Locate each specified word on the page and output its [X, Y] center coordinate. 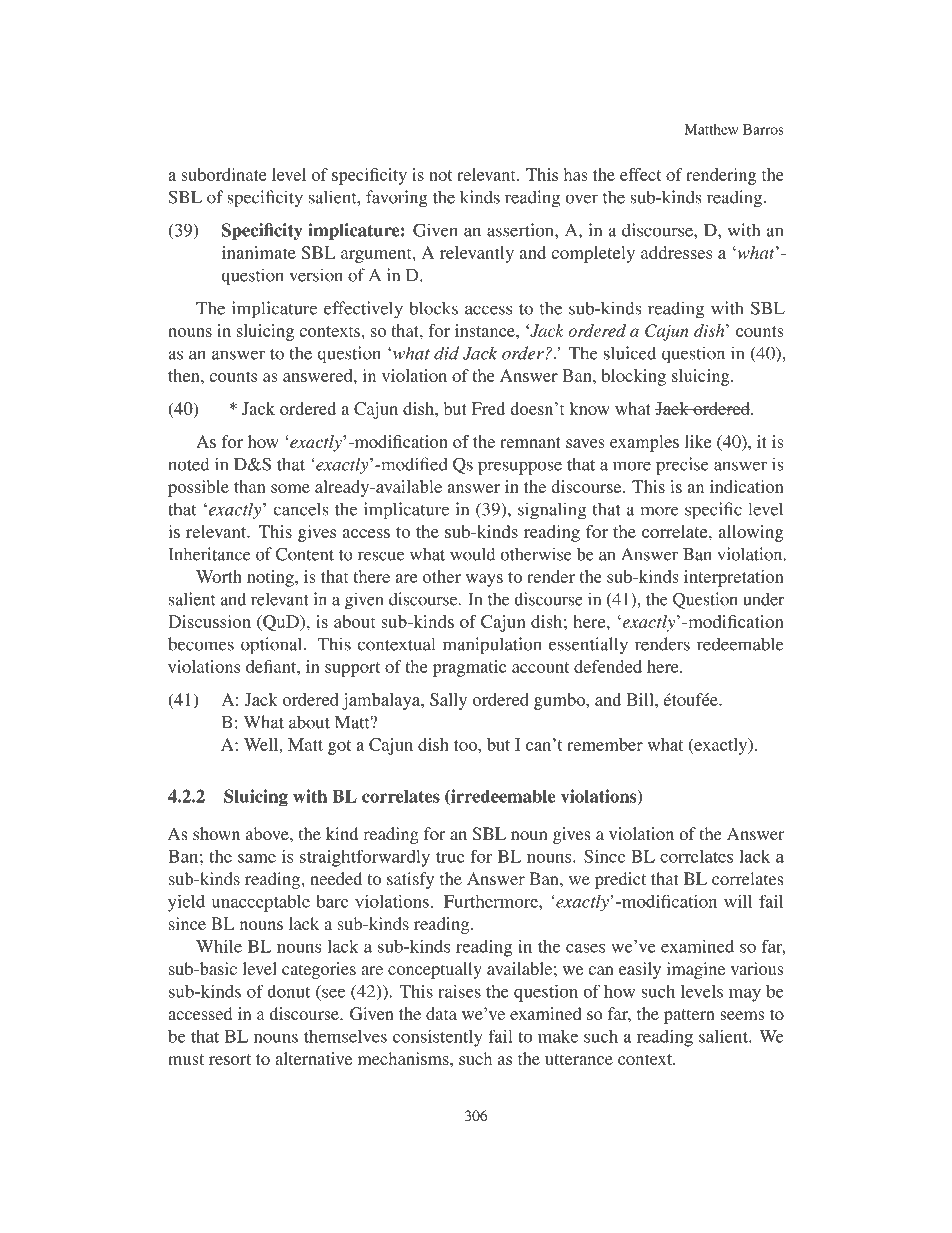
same [257, 858]
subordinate [224, 174]
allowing [751, 533]
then [185, 375]
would [472, 554]
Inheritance [209, 554]
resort [230, 1059]
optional [273, 646]
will [738, 901]
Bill [641, 699]
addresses [677, 252]
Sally [448, 701]
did [446, 353]
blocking [634, 377]
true [450, 857]
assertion [521, 230]
